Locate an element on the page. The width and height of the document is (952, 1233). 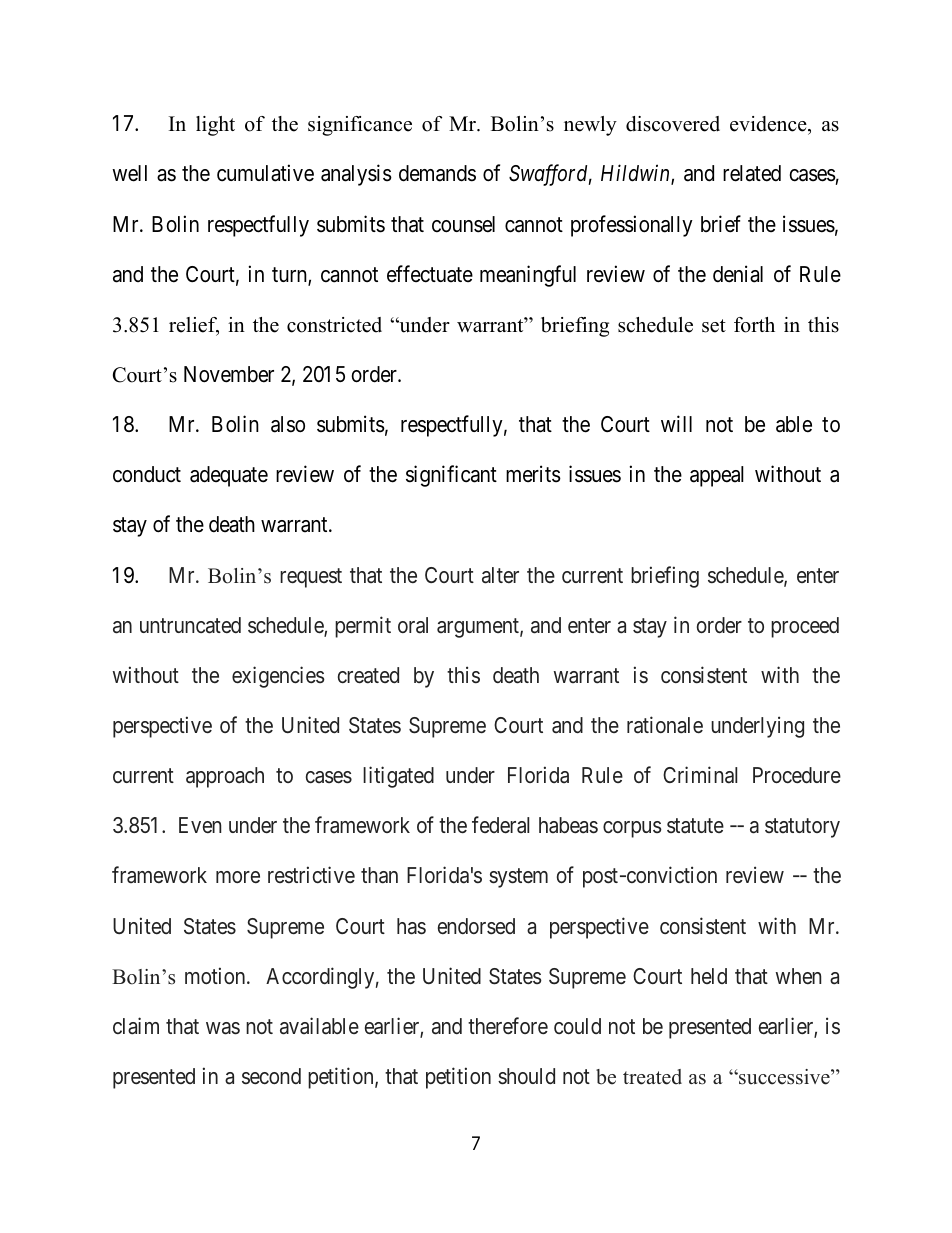
alter is located at coordinates (500, 575).
